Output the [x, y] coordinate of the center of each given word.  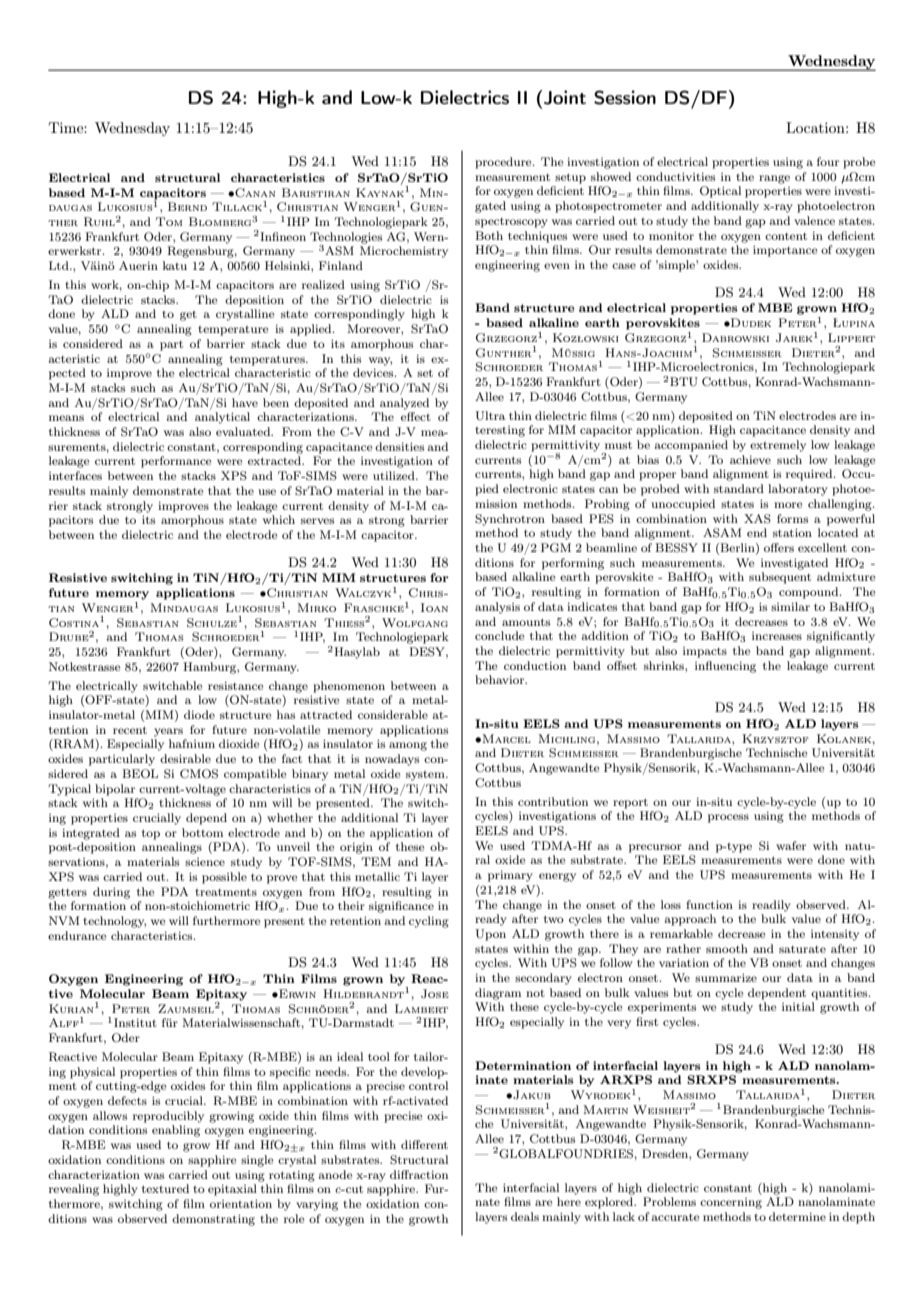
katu [175, 265]
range [774, 179]
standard [739, 488]
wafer [791, 845]
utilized [395, 475]
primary [510, 876]
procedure [504, 163]
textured [165, 1188]
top [151, 834]
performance [176, 462]
